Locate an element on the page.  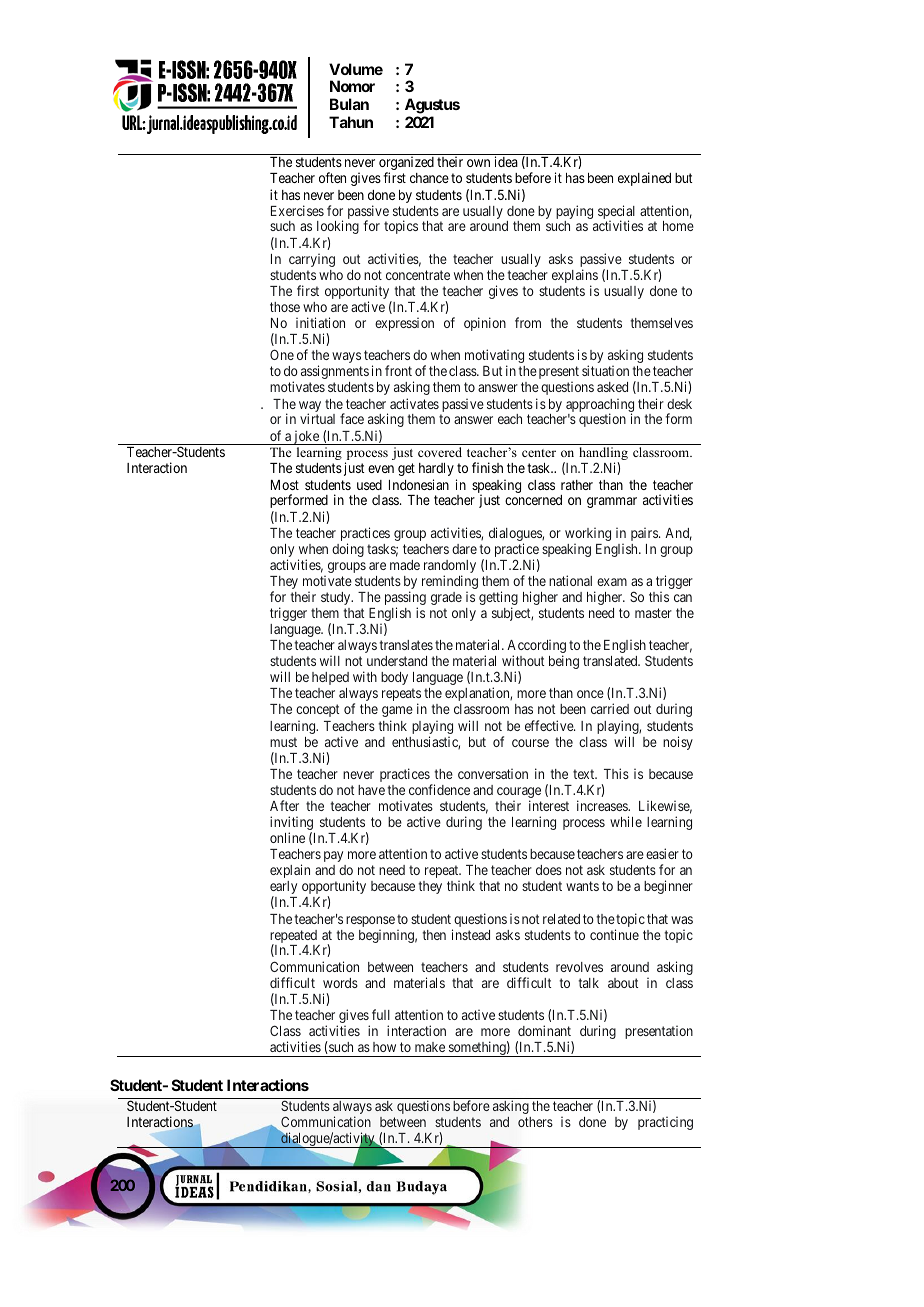
how is located at coordinates (384, 1047).
